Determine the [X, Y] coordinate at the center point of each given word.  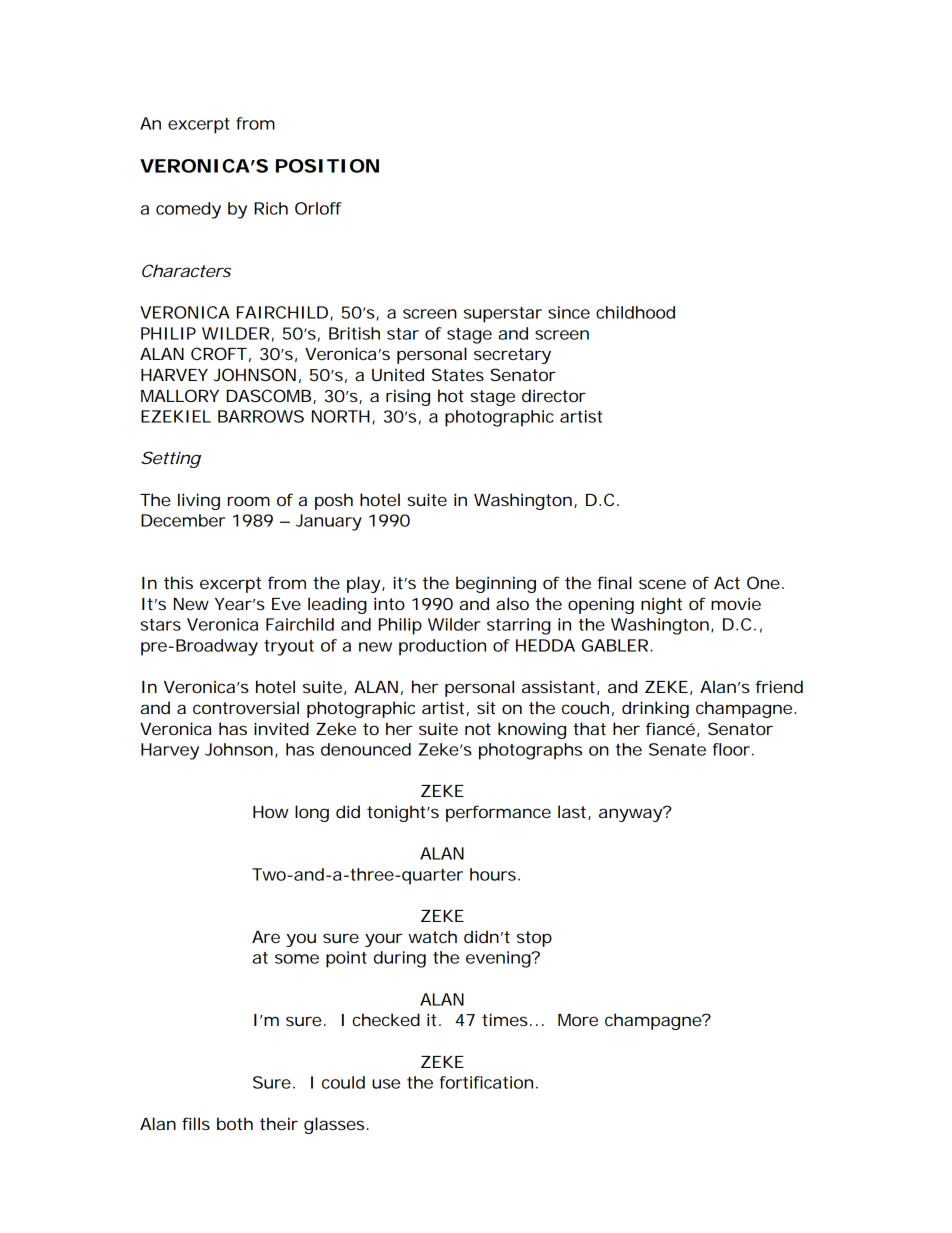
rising [408, 397]
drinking [655, 709]
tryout [289, 648]
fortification [486, 1082]
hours [494, 874]
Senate [677, 749]
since [569, 312]
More [578, 1020]
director [554, 395]
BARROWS [261, 416]
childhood [635, 312]
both [235, 1123]
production [442, 647]
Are [266, 937]
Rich [271, 208]
